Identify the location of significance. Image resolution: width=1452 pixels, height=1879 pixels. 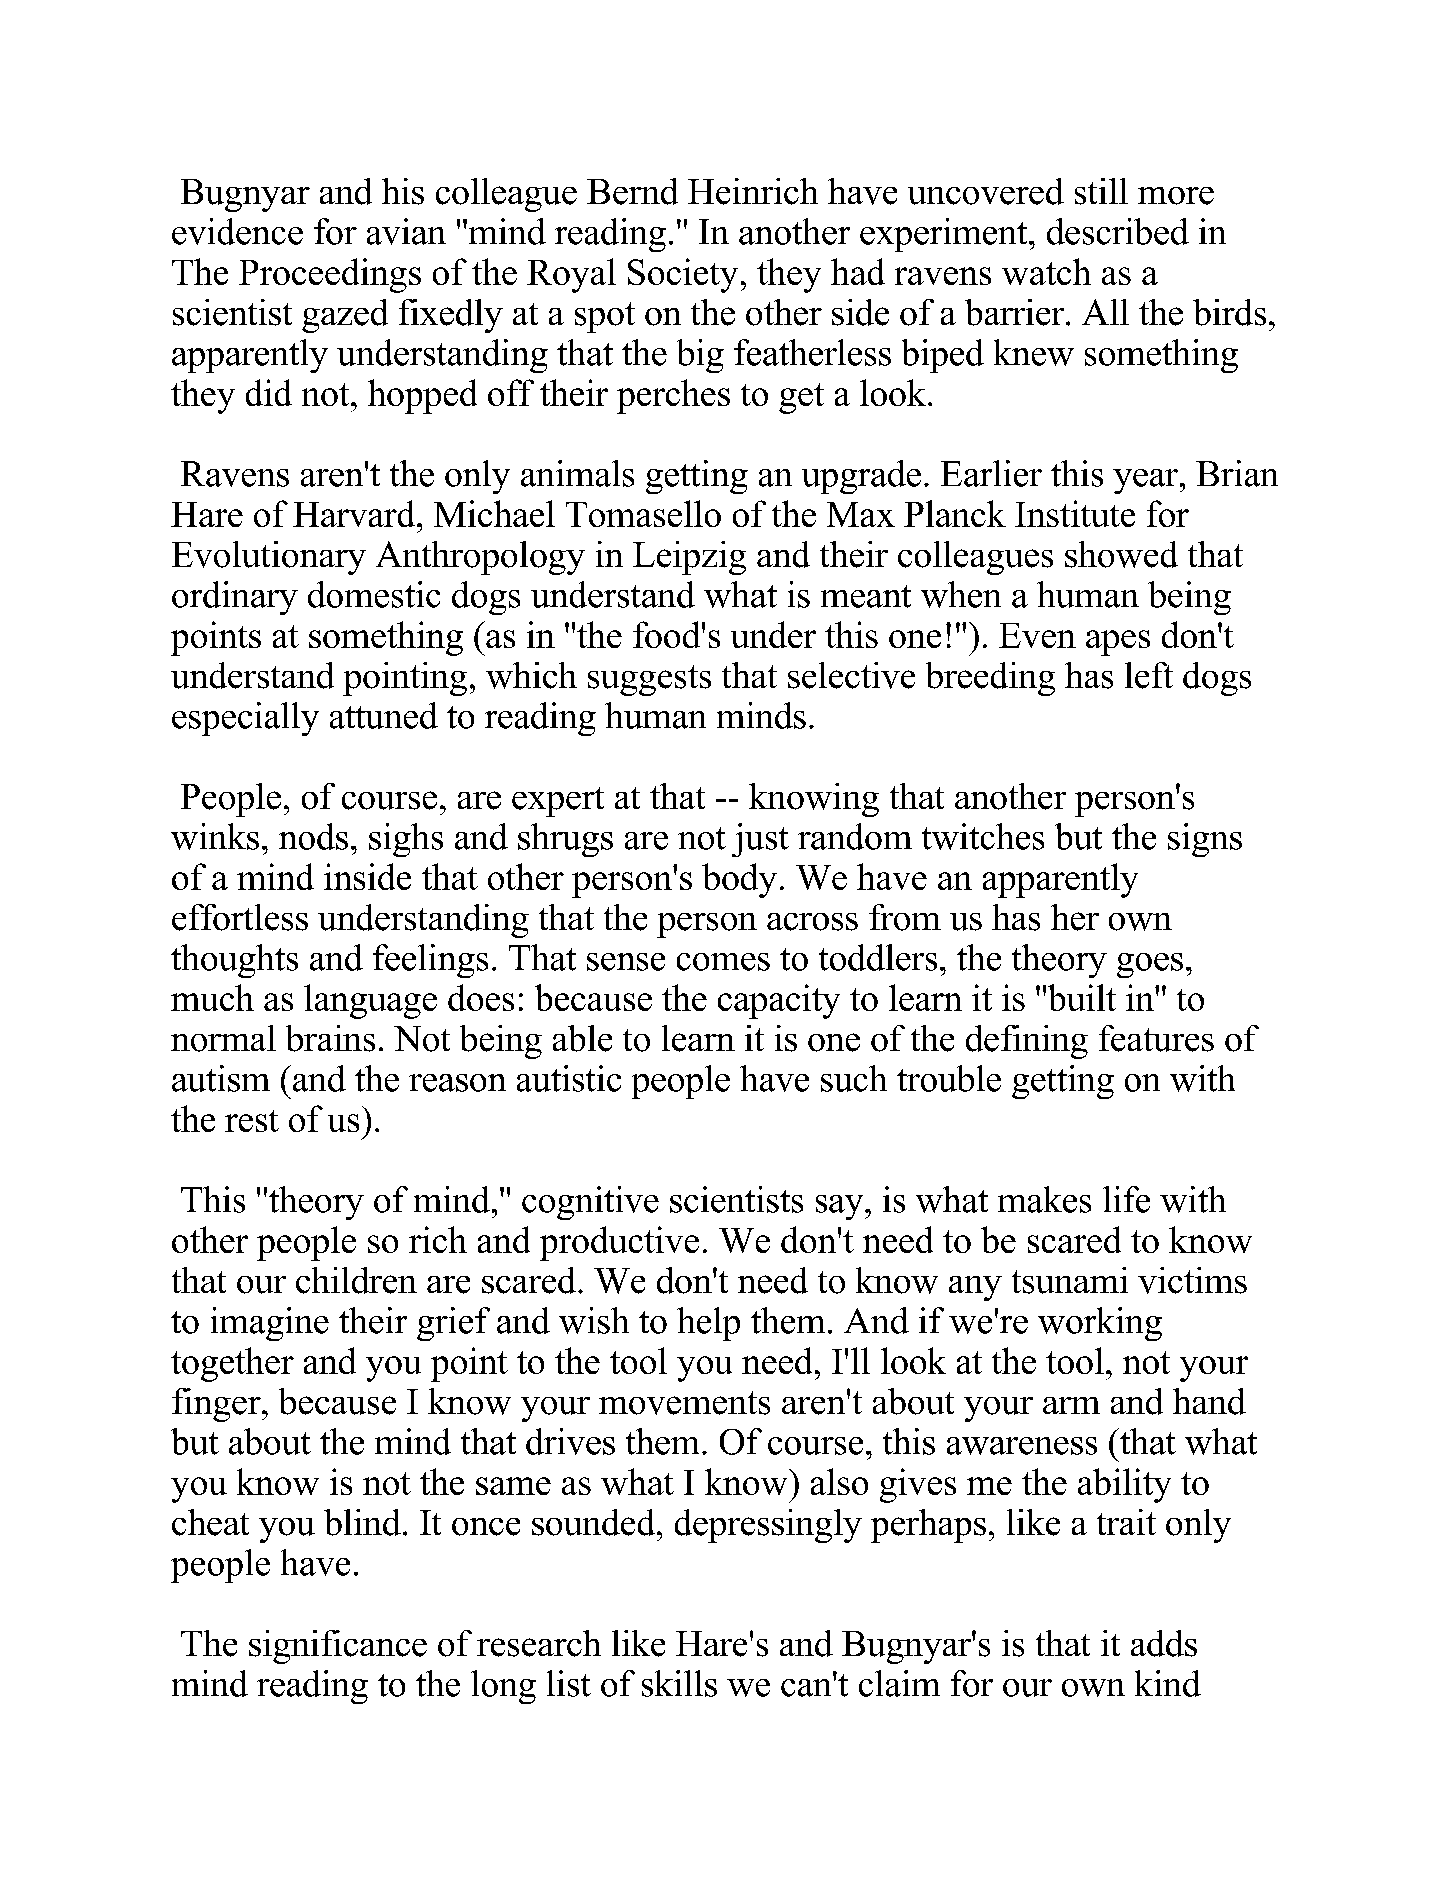
(338, 1647).
